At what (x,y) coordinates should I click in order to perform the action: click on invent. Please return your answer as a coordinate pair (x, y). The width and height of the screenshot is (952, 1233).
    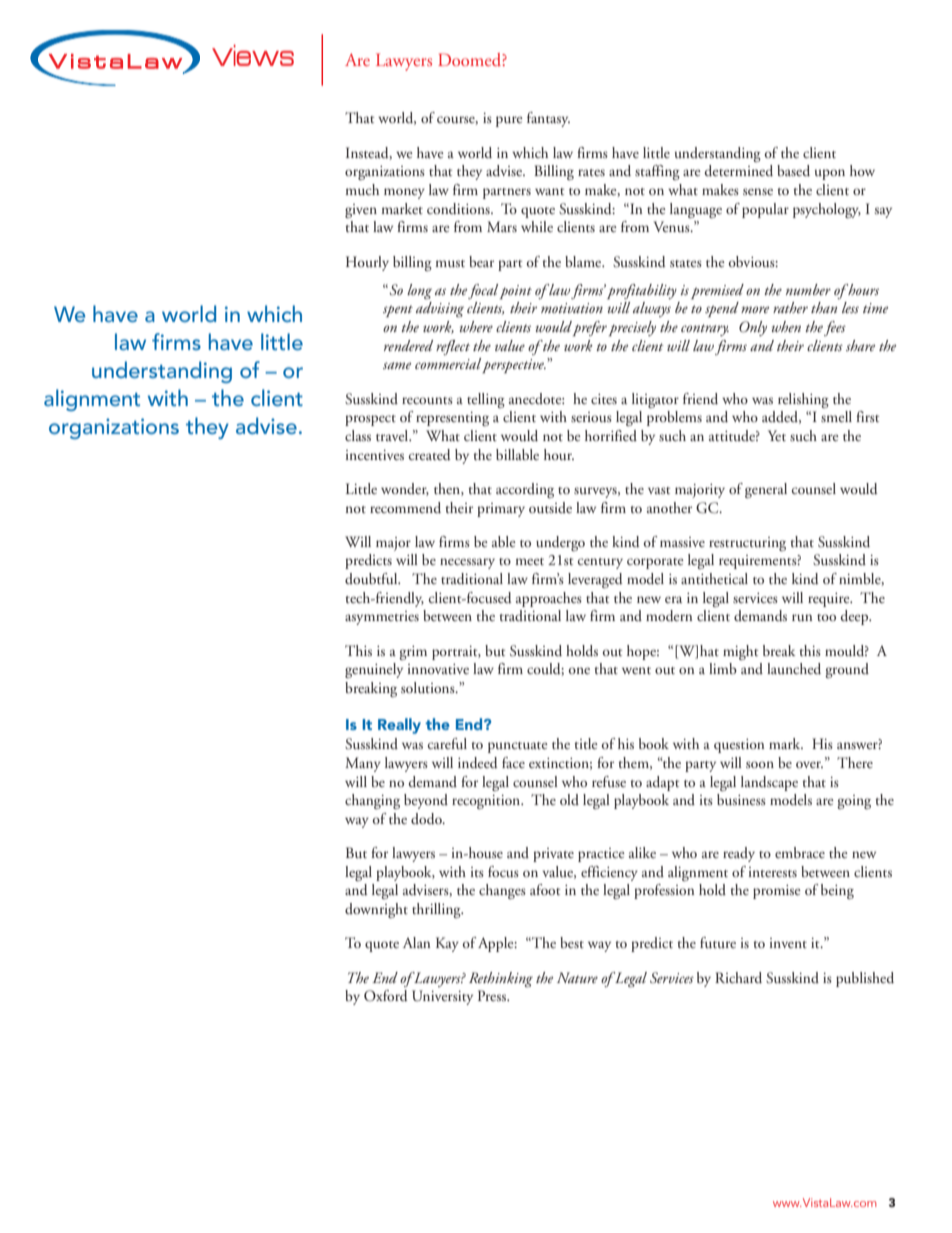
    Looking at the image, I should click on (788, 943).
